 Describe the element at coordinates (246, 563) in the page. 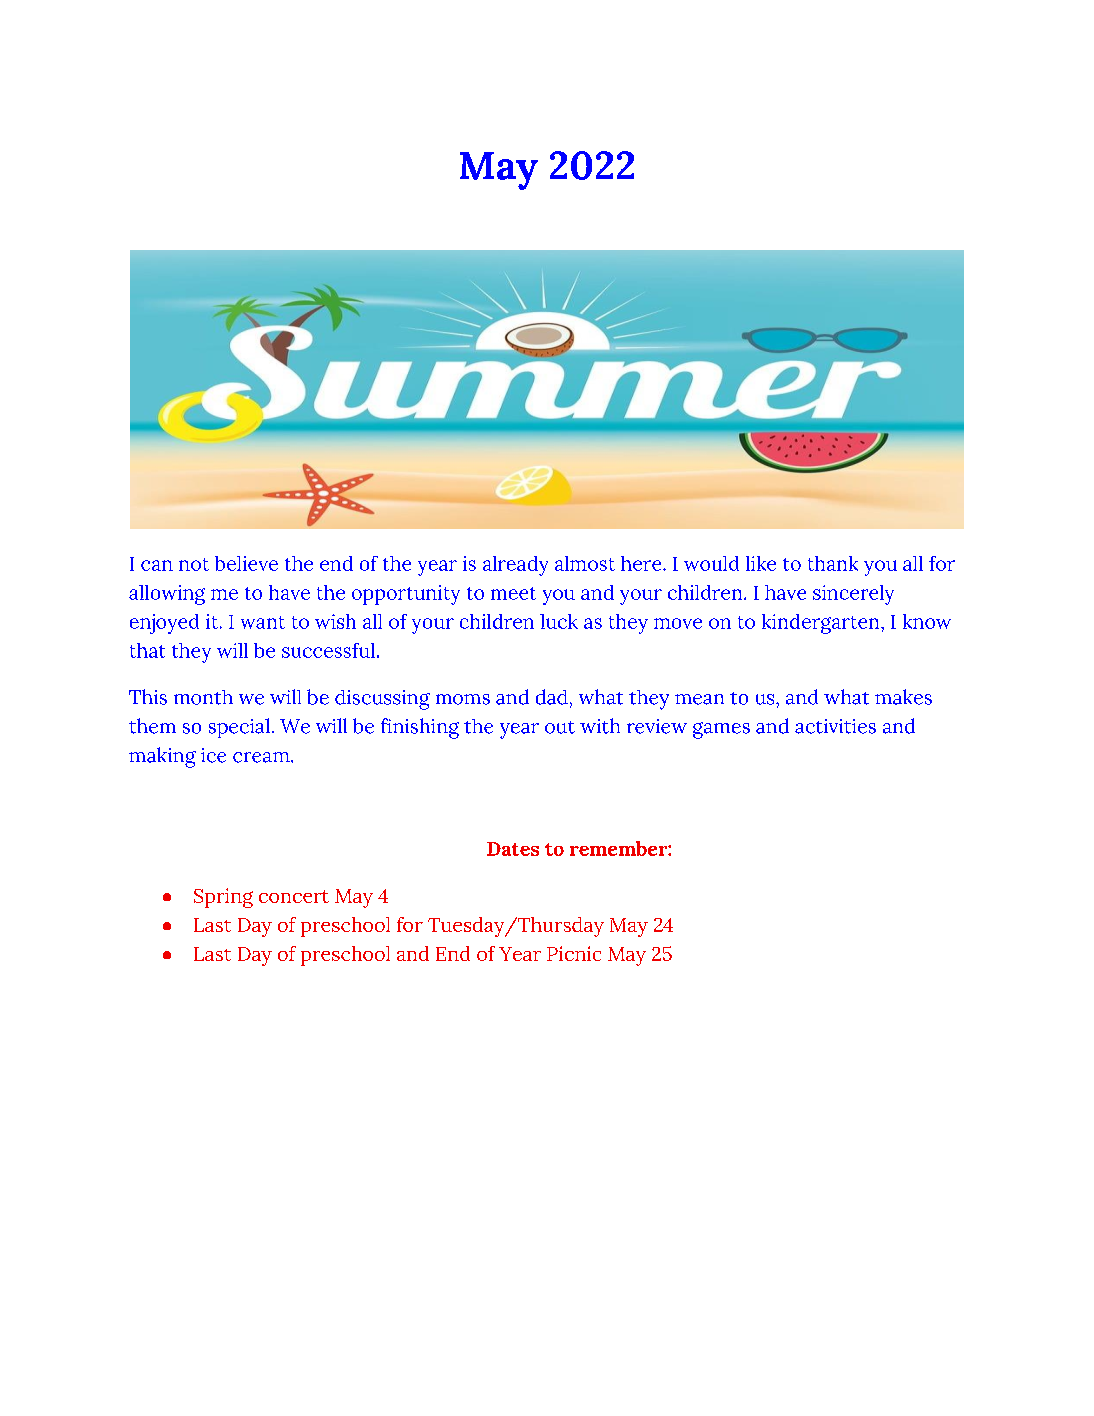

I see `believe` at that location.
